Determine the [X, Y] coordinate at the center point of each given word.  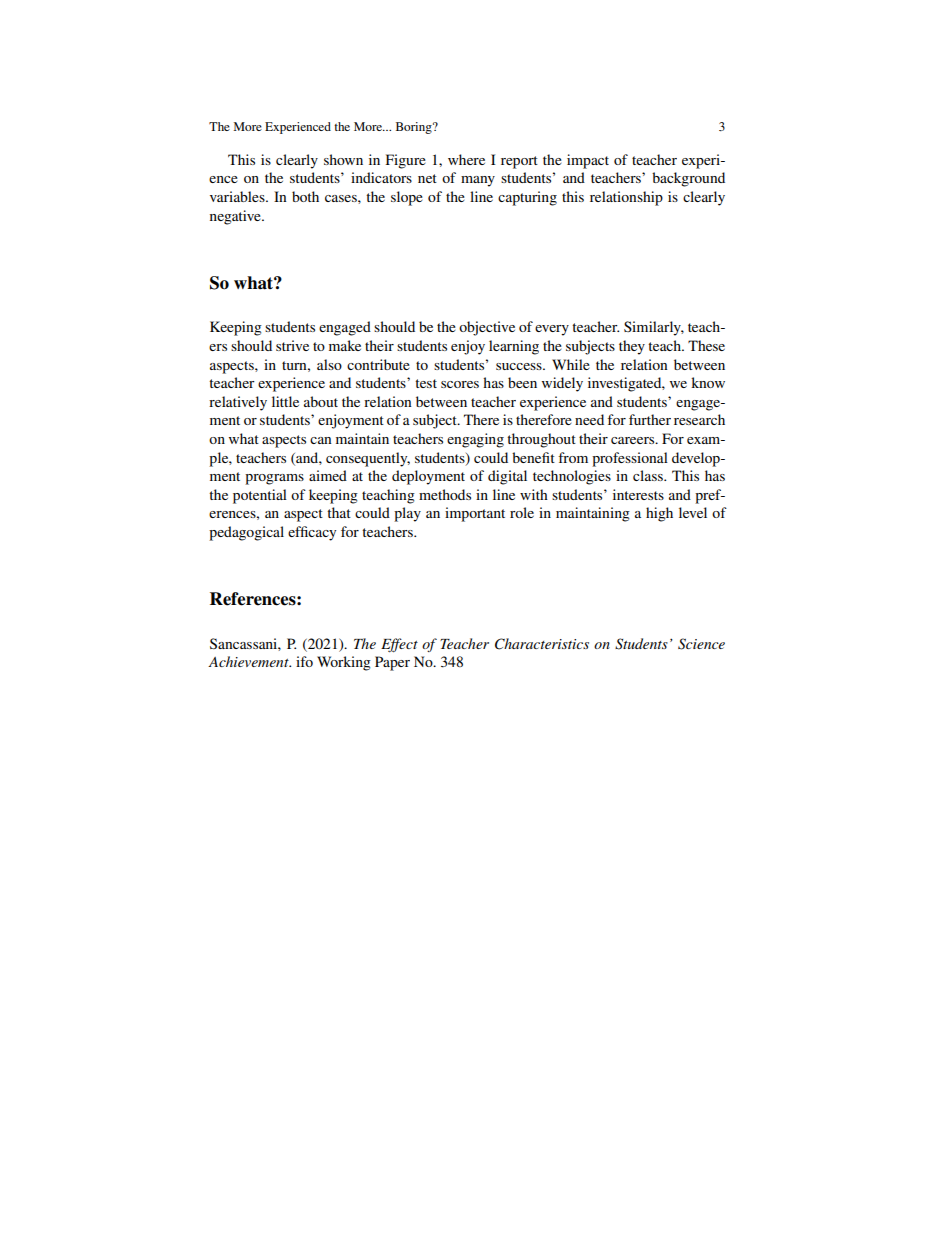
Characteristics [542, 644]
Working [344, 663]
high [659, 514]
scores [460, 384]
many [478, 181]
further [650, 419]
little [285, 401]
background [688, 179]
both [305, 196]
